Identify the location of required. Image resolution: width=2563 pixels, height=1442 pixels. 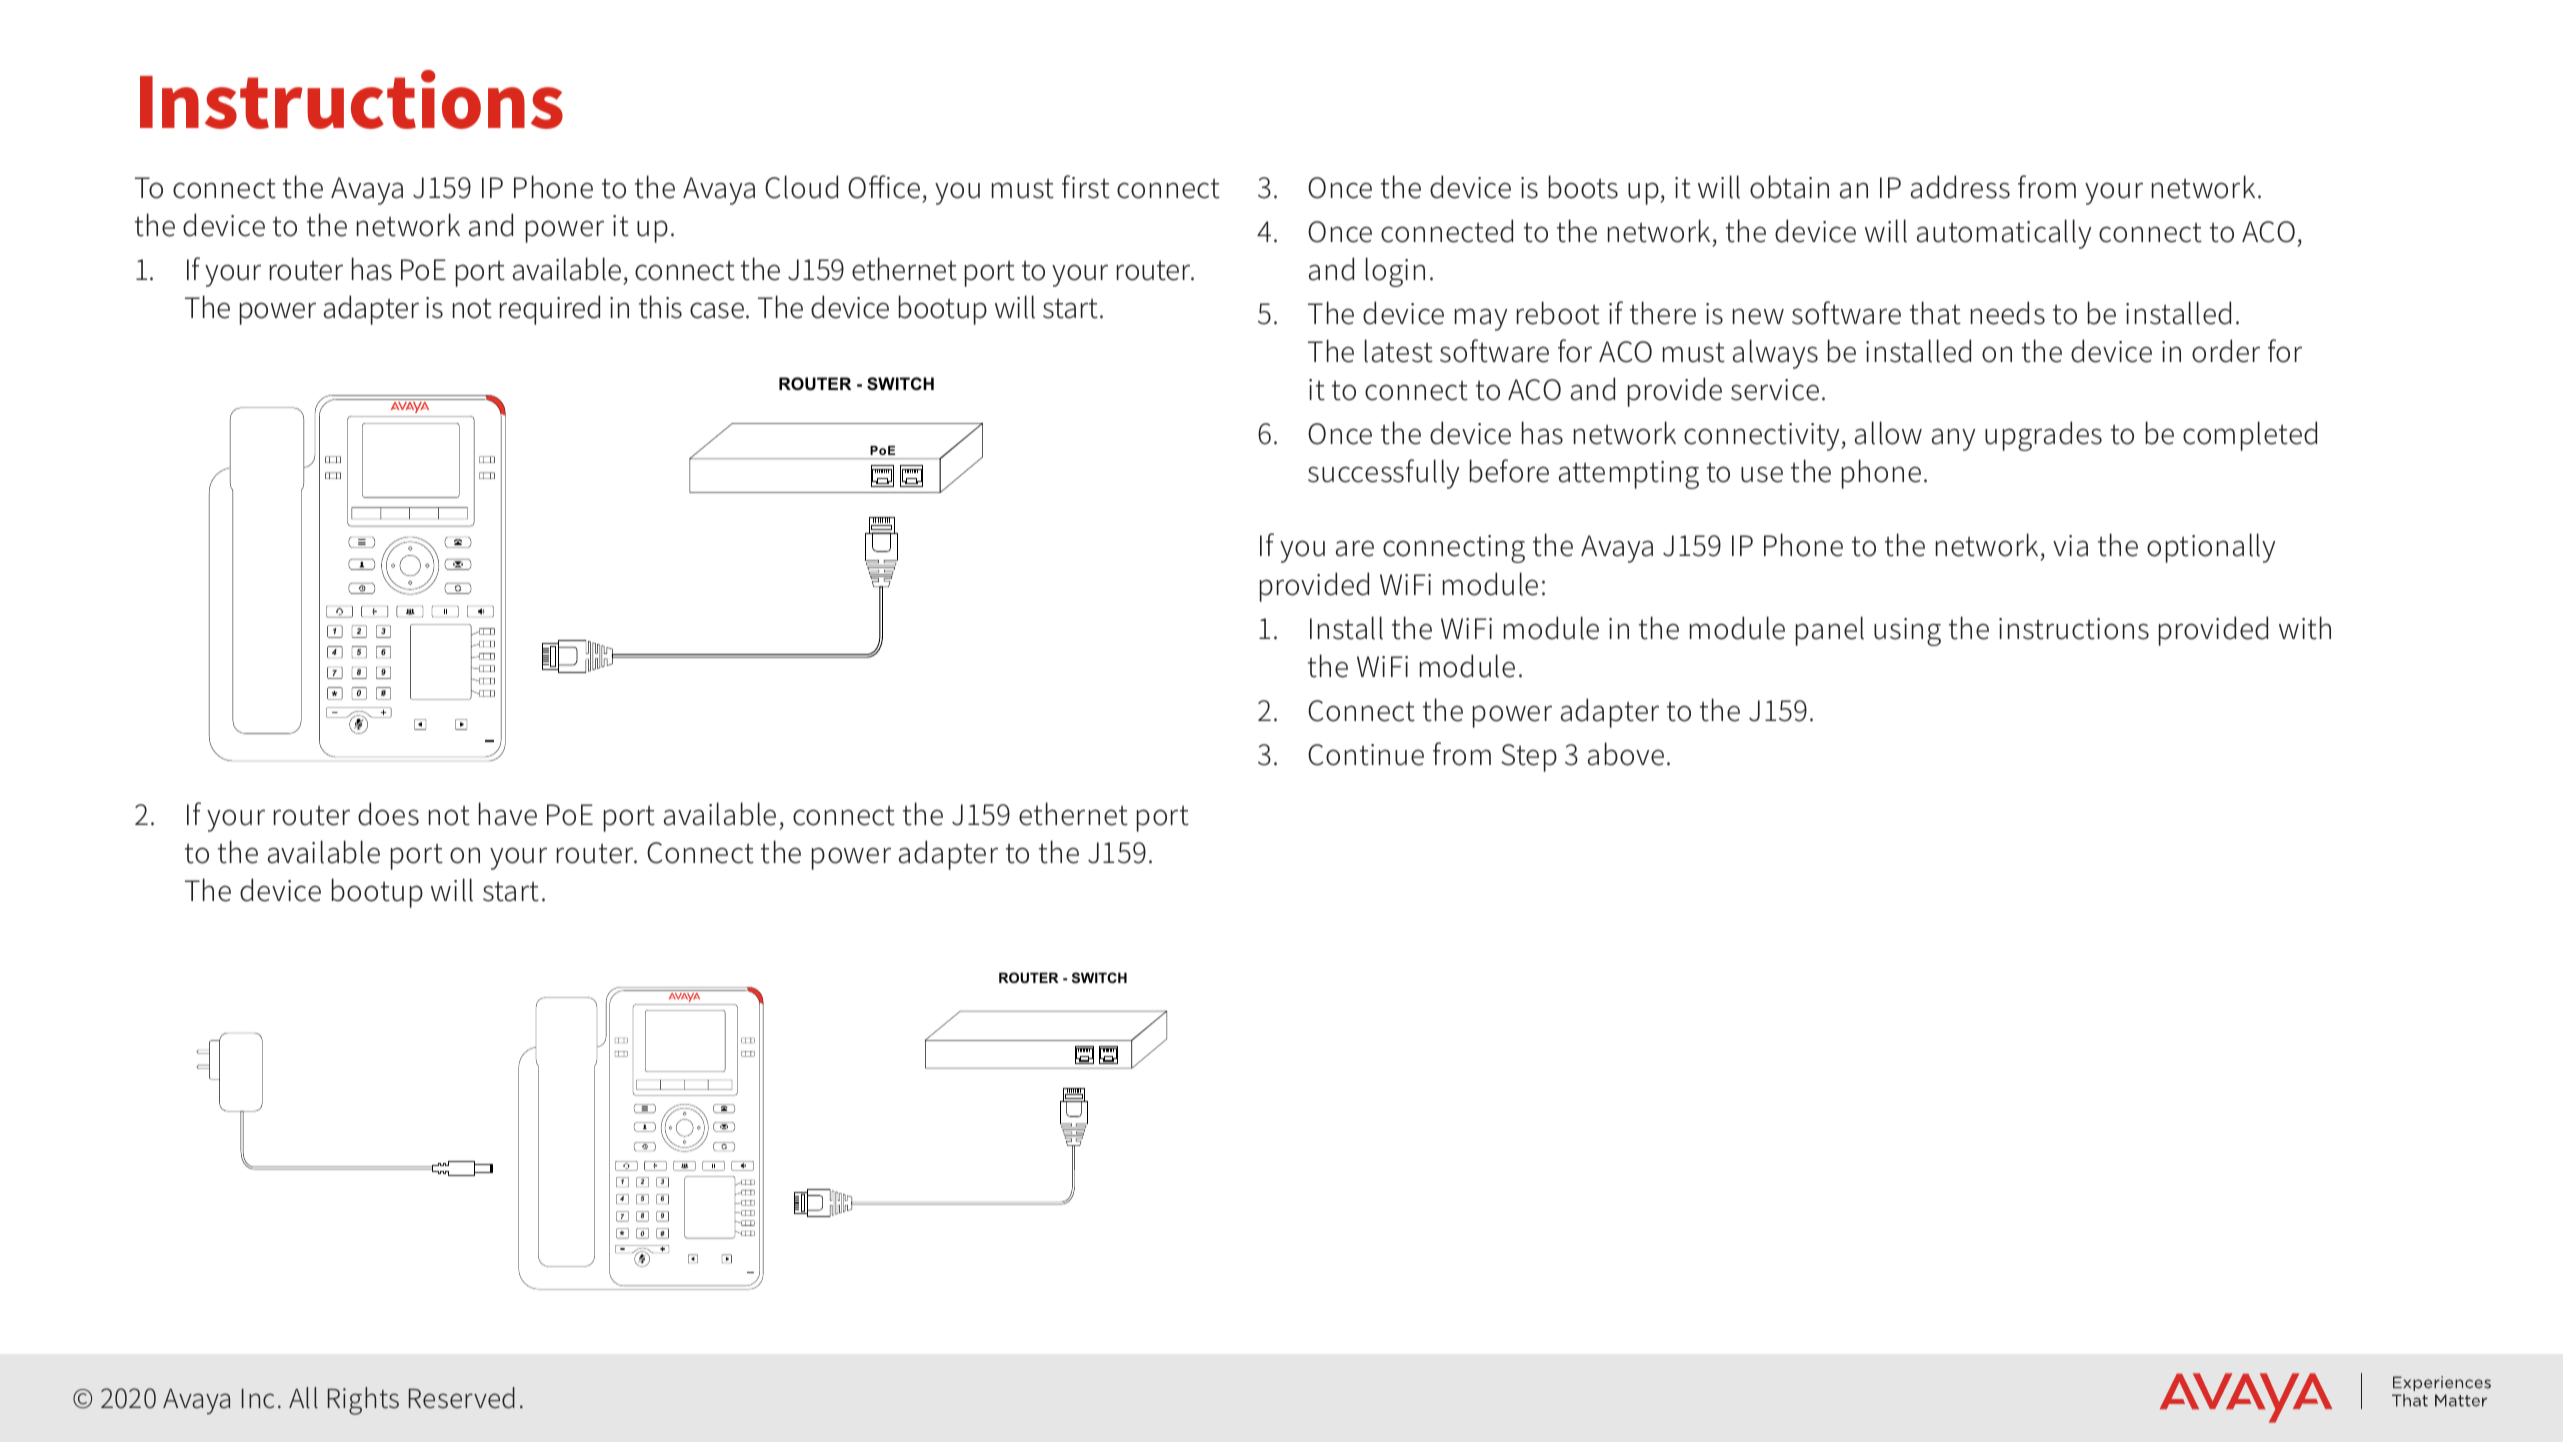
(550, 310).
